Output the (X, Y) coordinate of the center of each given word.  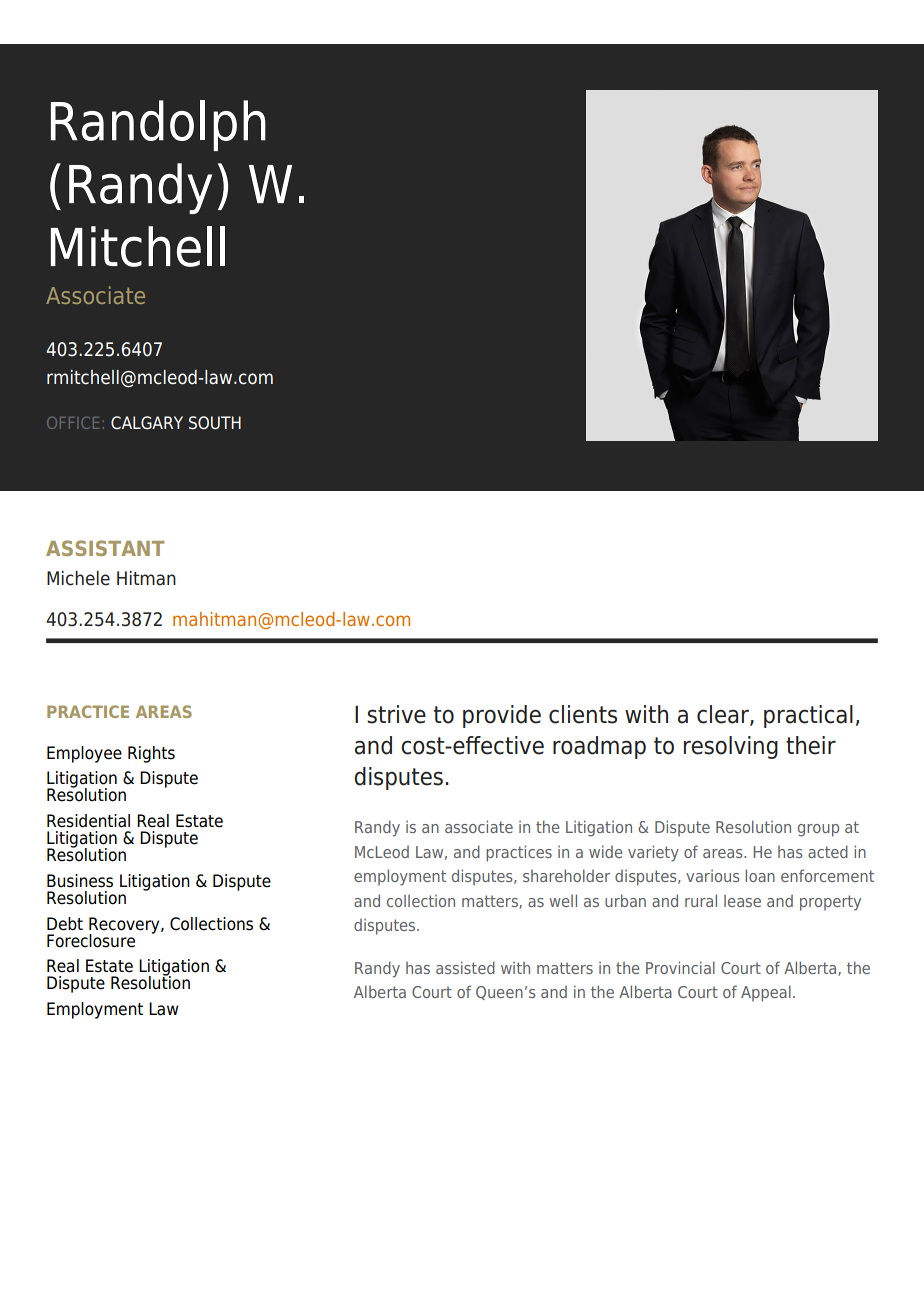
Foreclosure (91, 941)
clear (724, 715)
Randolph (158, 125)
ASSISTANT (105, 548)
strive (396, 714)
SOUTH (215, 423)
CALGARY (147, 423)
